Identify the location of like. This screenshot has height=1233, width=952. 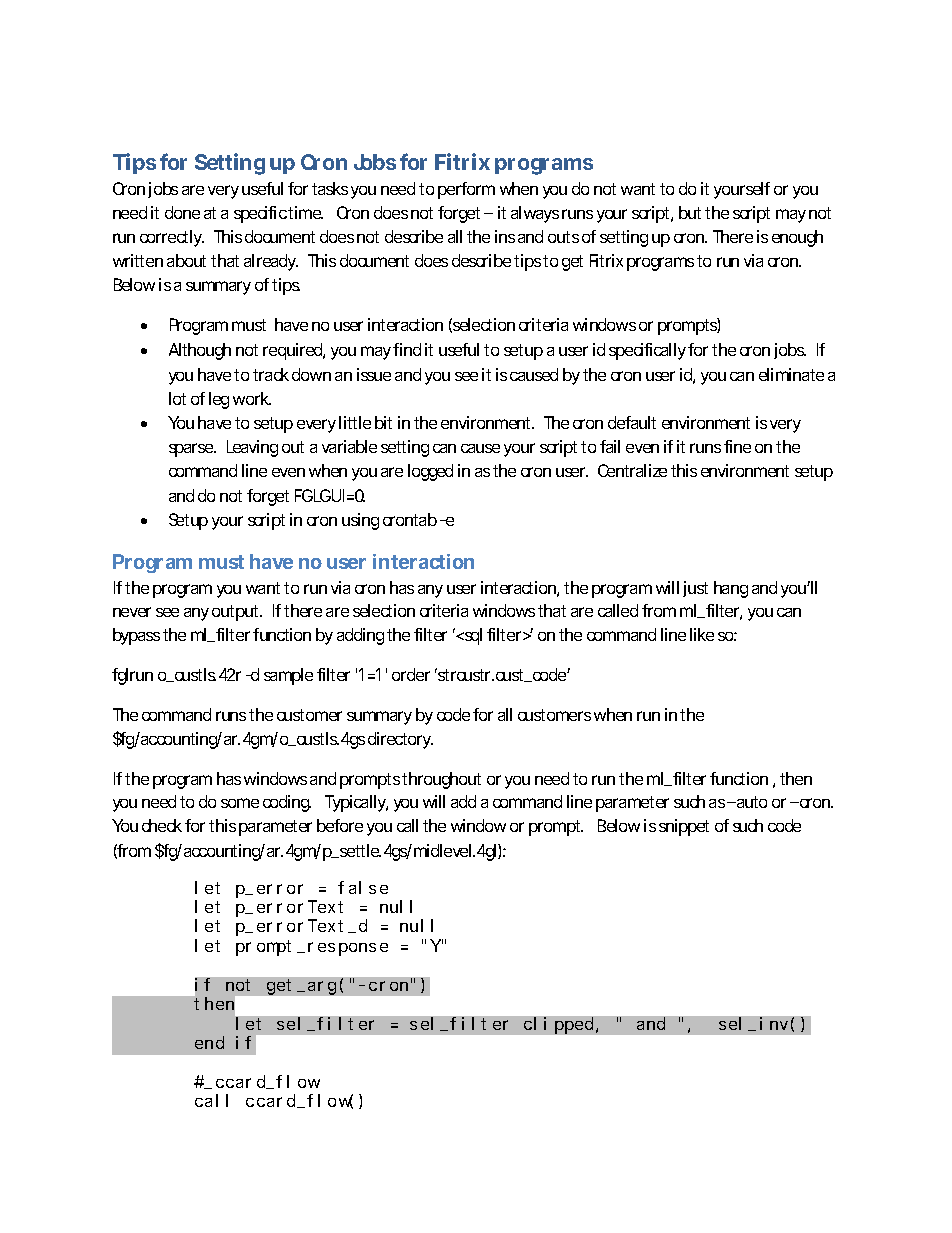
(702, 634).
